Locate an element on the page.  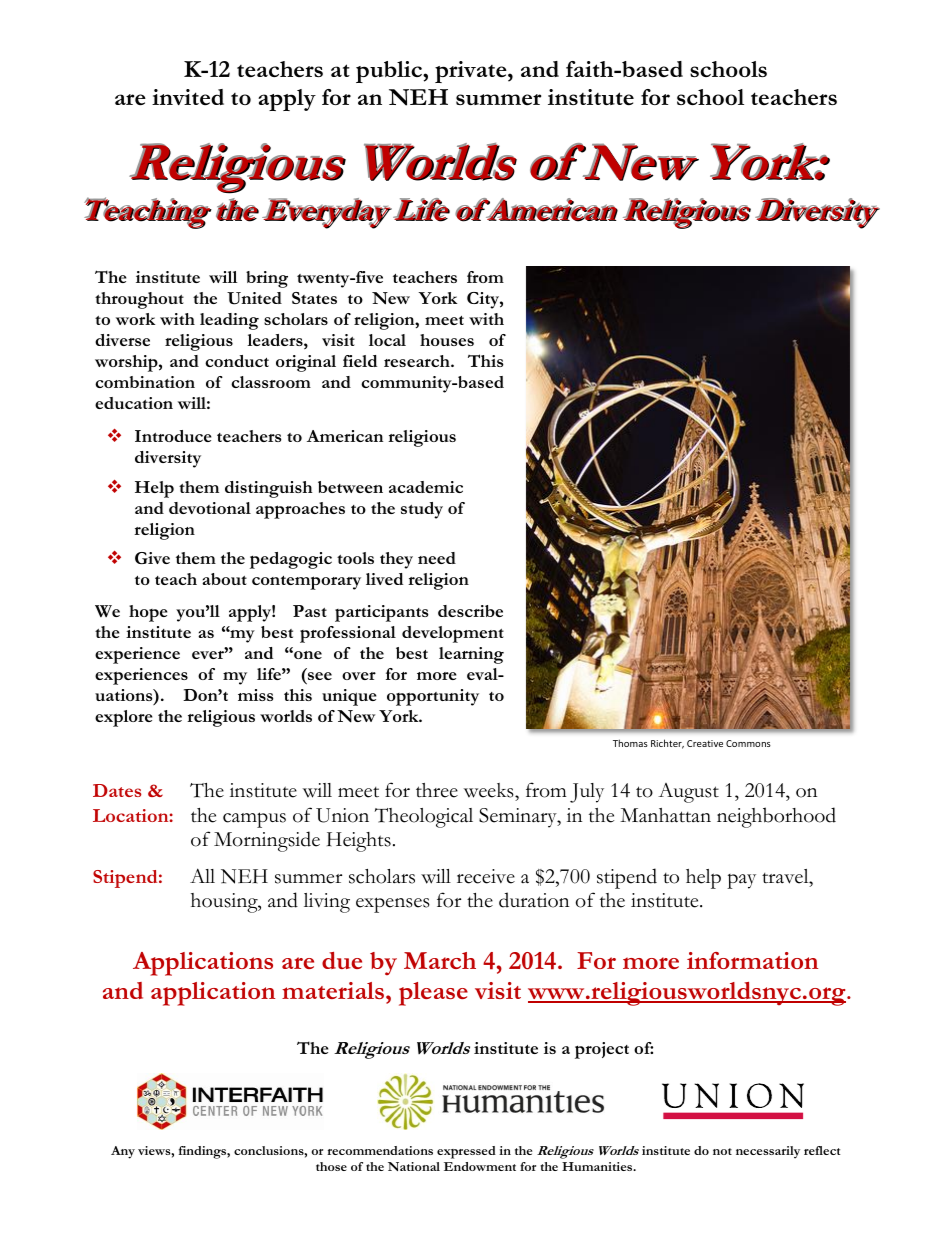
hope is located at coordinates (148, 613).
